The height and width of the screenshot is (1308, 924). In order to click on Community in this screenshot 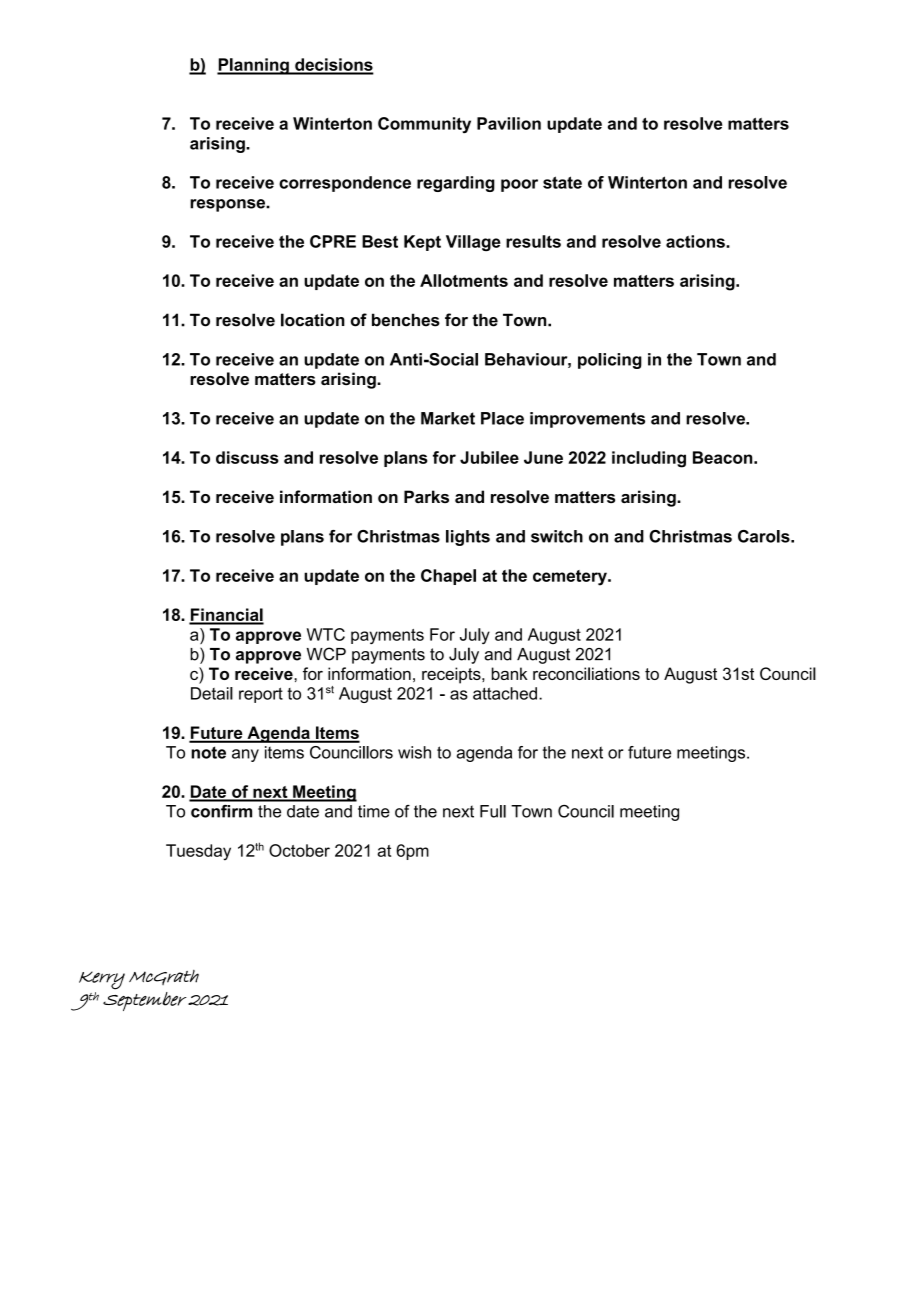, I will do `click(424, 125)`.
